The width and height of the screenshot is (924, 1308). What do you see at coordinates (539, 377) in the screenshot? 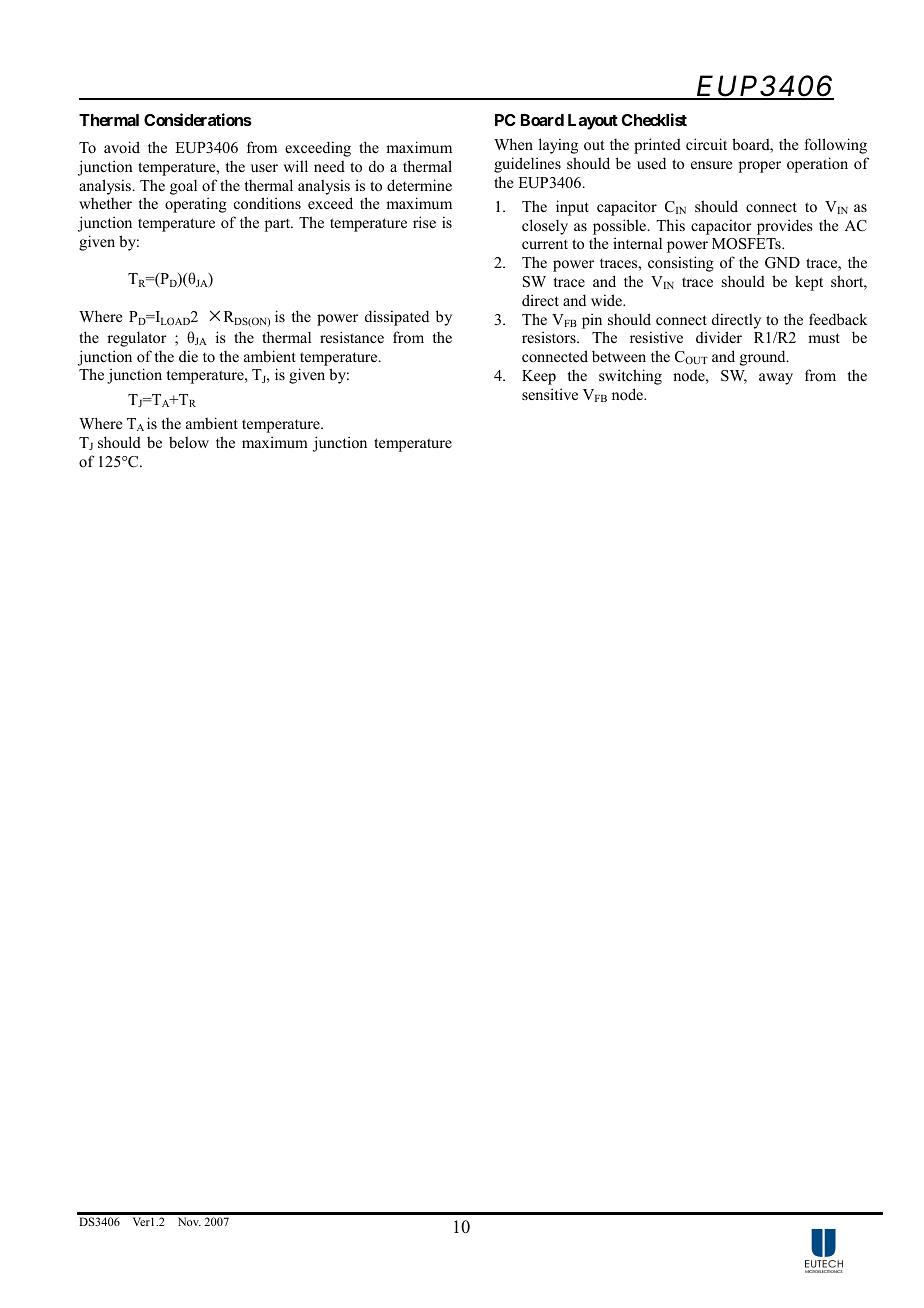
I see `Keep` at bounding box center [539, 377].
